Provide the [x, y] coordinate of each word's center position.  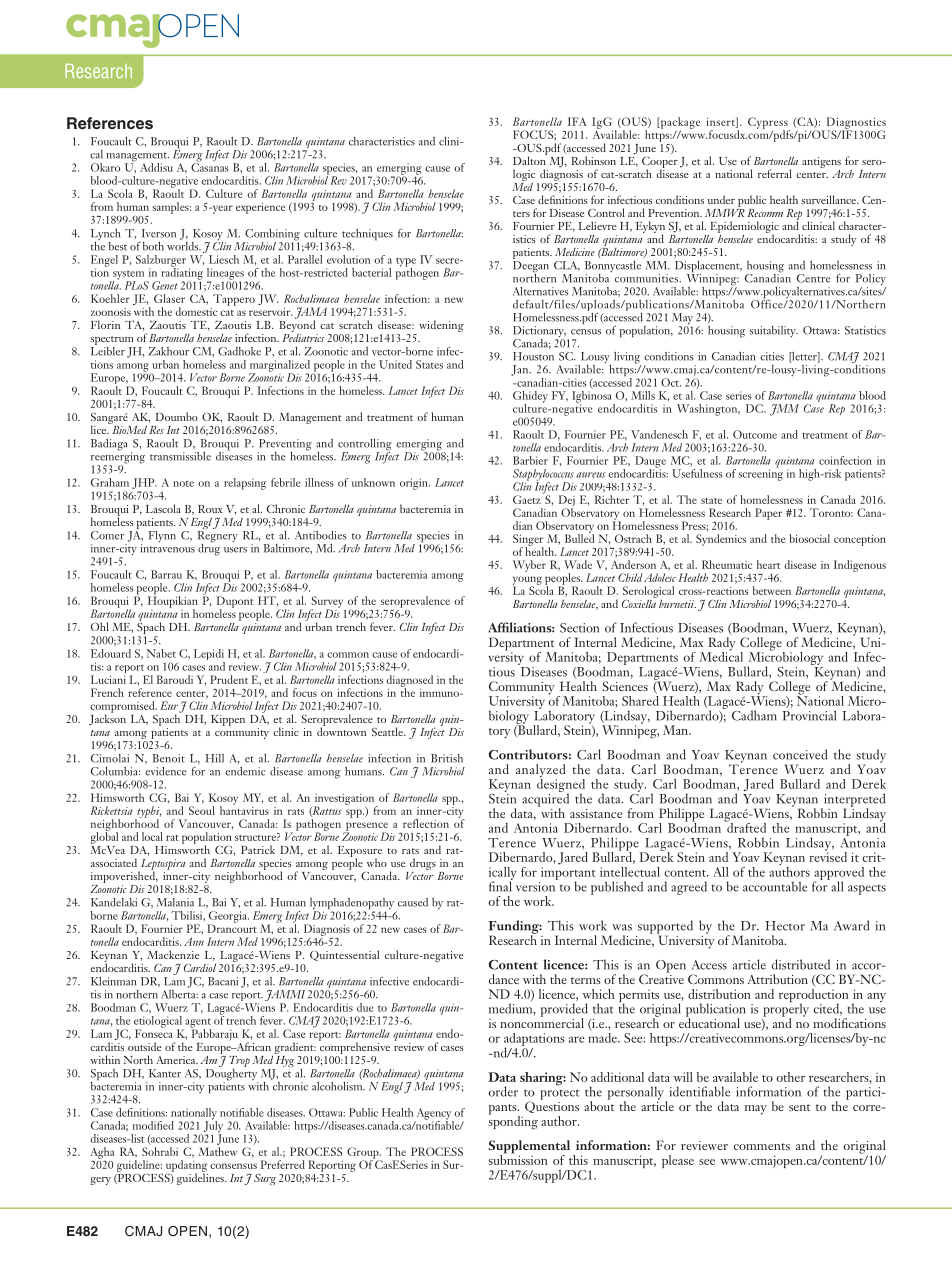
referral [775, 173]
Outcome [755, 434]
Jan [521, 370]
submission [518, 1158]
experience [260, 208]
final [501, 885]
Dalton [530, 159]
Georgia [228, 918]
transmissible [180, 456]
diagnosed [409, 682]
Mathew [218, 1151]
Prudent [229, 679]
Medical [721, 655]
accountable [775, 886]
